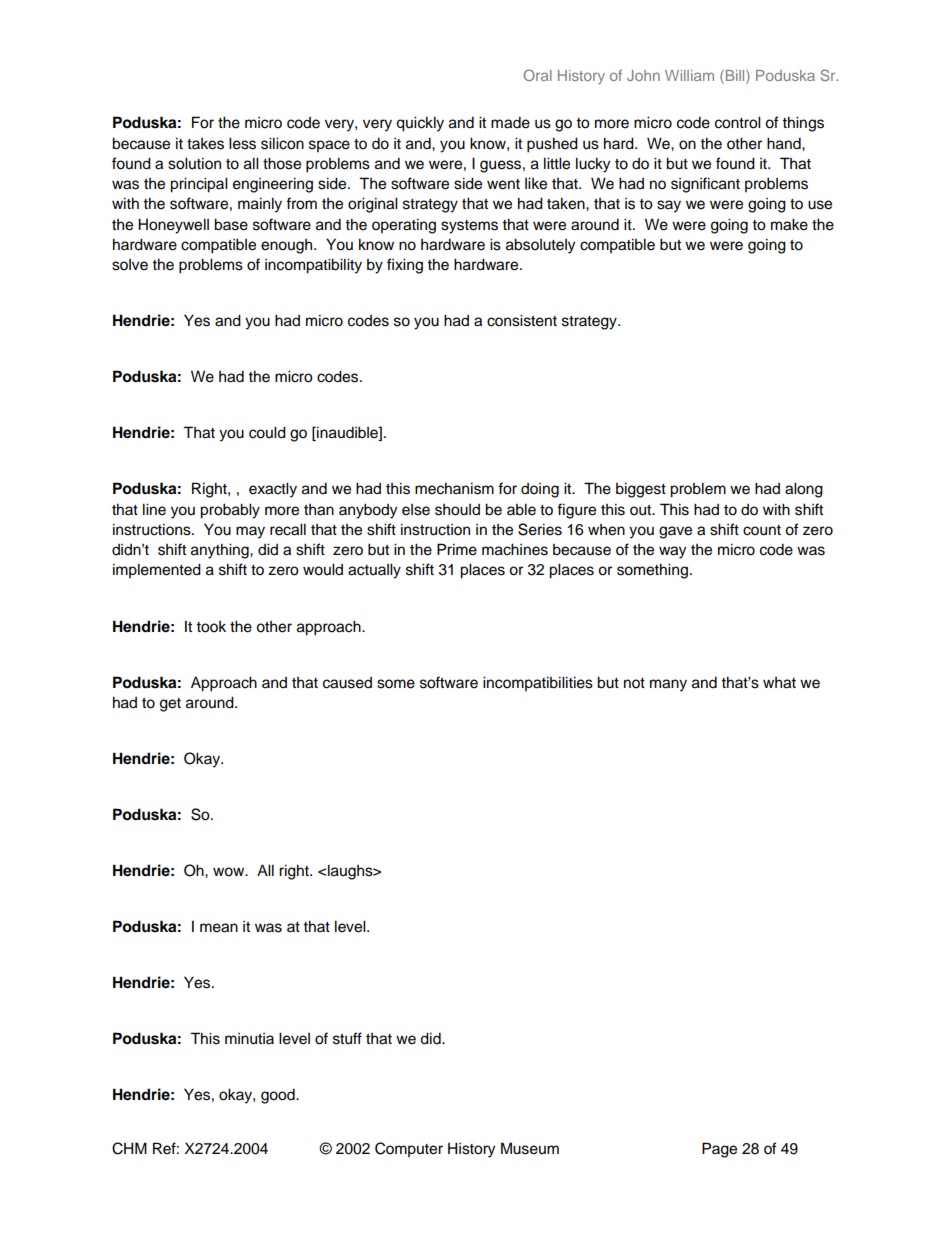 The image size is (952, 1233). What do you see at coordinates (672, 552) in the document?
I see `way` at bounding box center [672, 552].
